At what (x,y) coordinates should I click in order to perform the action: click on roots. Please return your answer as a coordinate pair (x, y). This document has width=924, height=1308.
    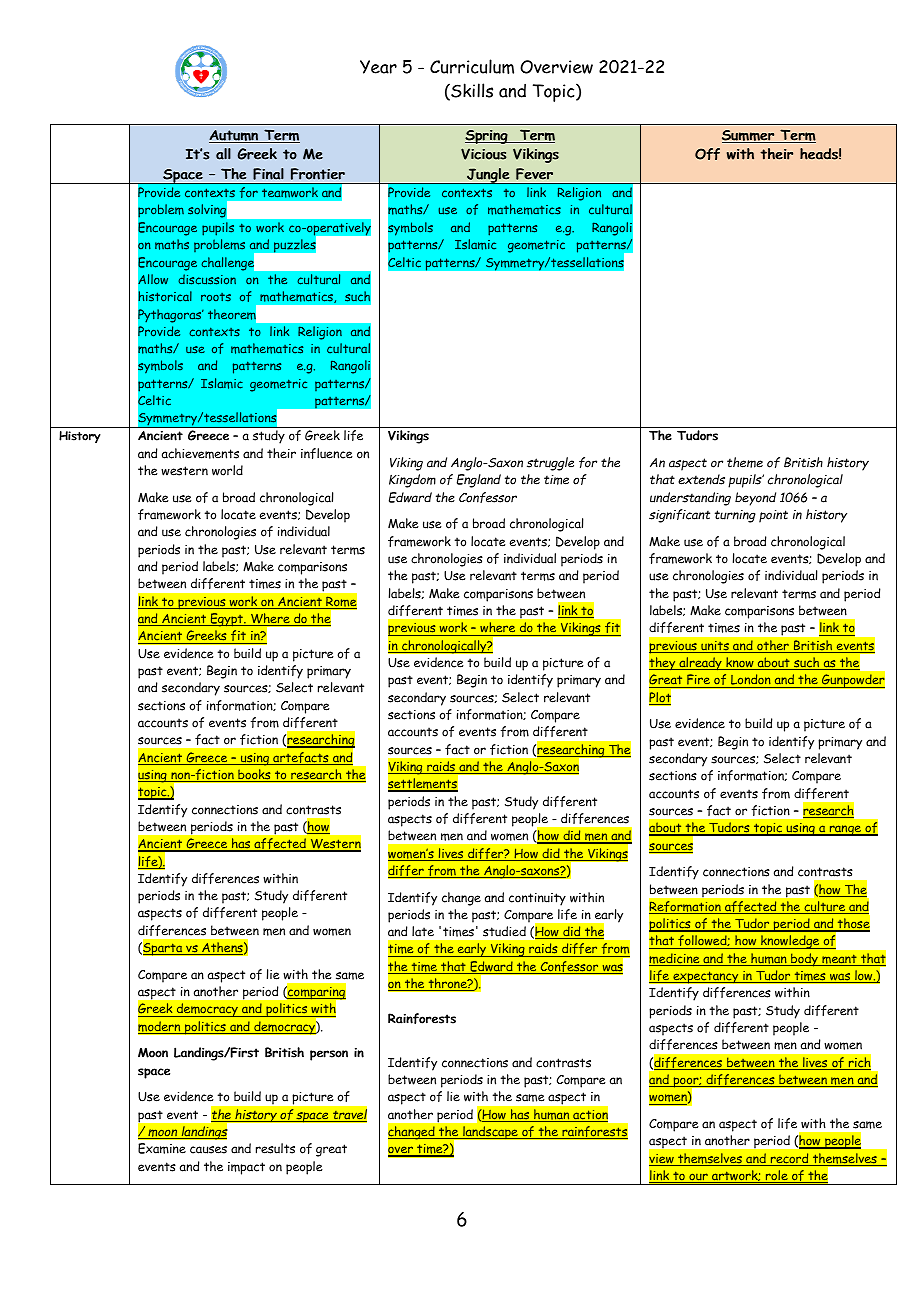
    Looking at the image, I should click on (216, 297).
